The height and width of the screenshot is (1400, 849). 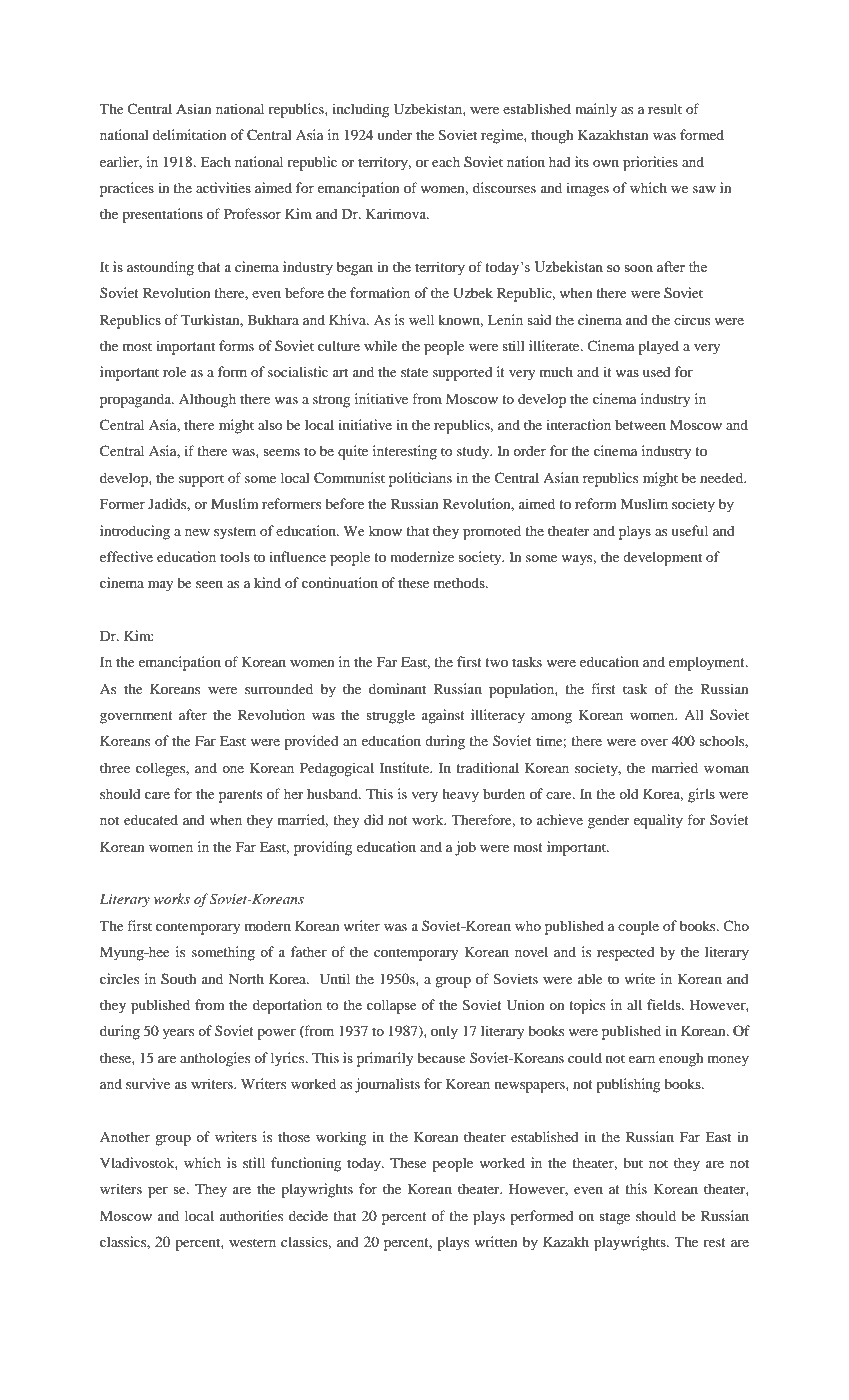 What do you see at coordinates (665, 1004) in the screenshot?
I see `fields` at bounding box center [665, 1004].
